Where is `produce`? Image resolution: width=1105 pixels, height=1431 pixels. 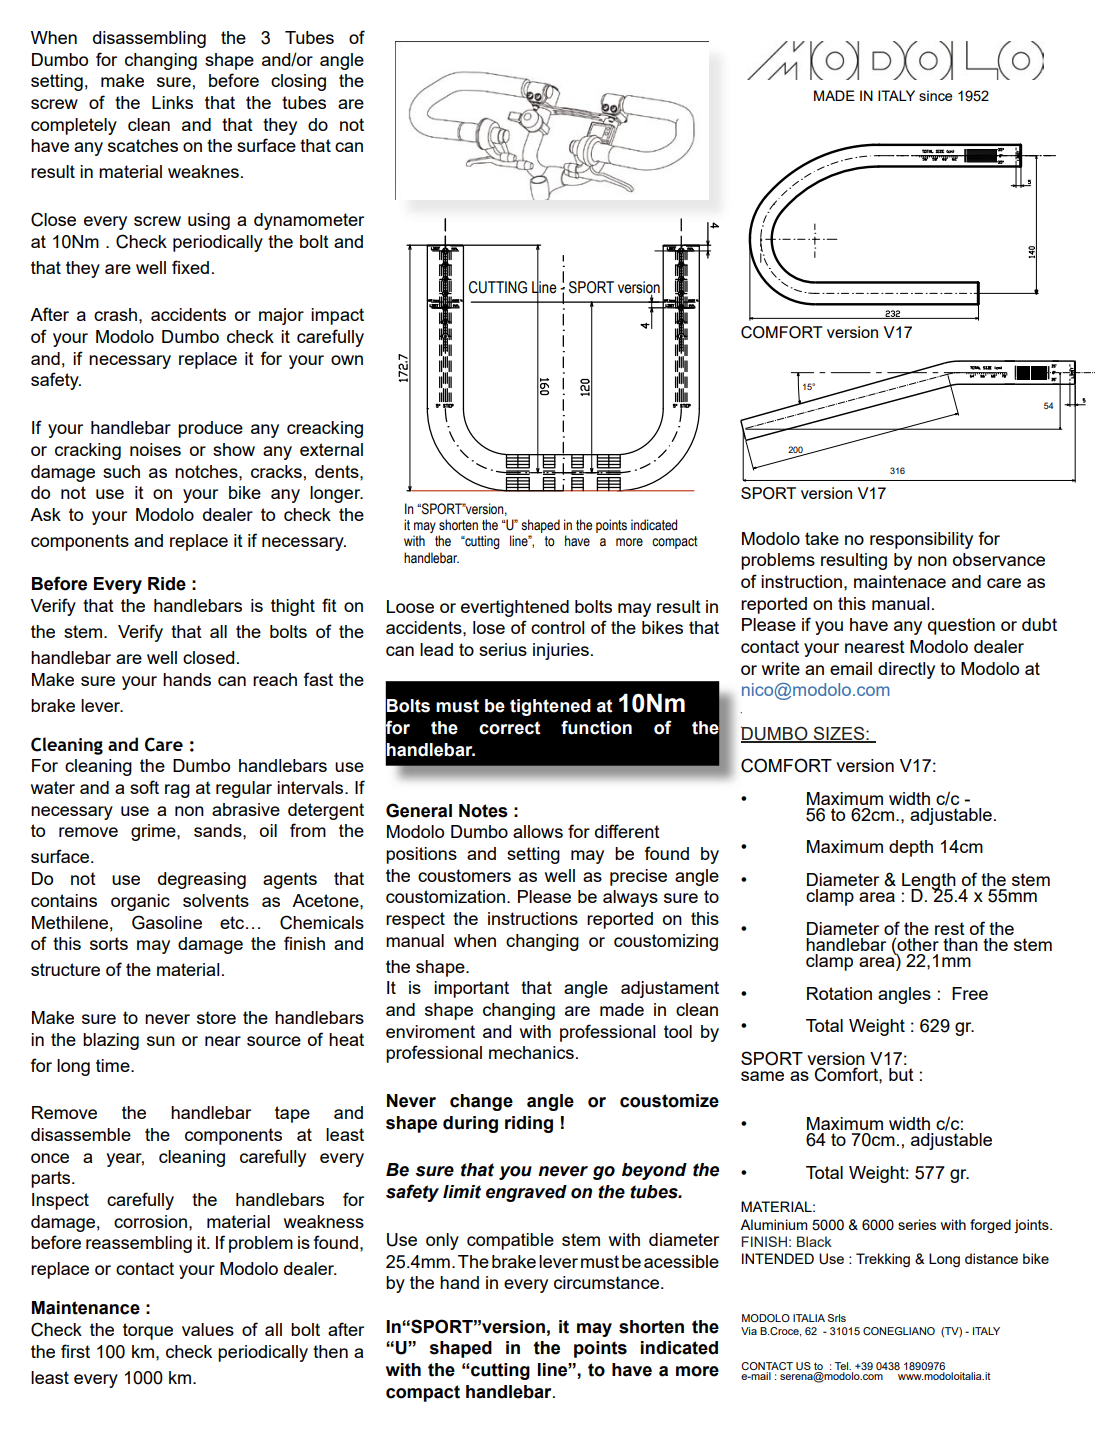
produce is located at coordinates (210, 429).
